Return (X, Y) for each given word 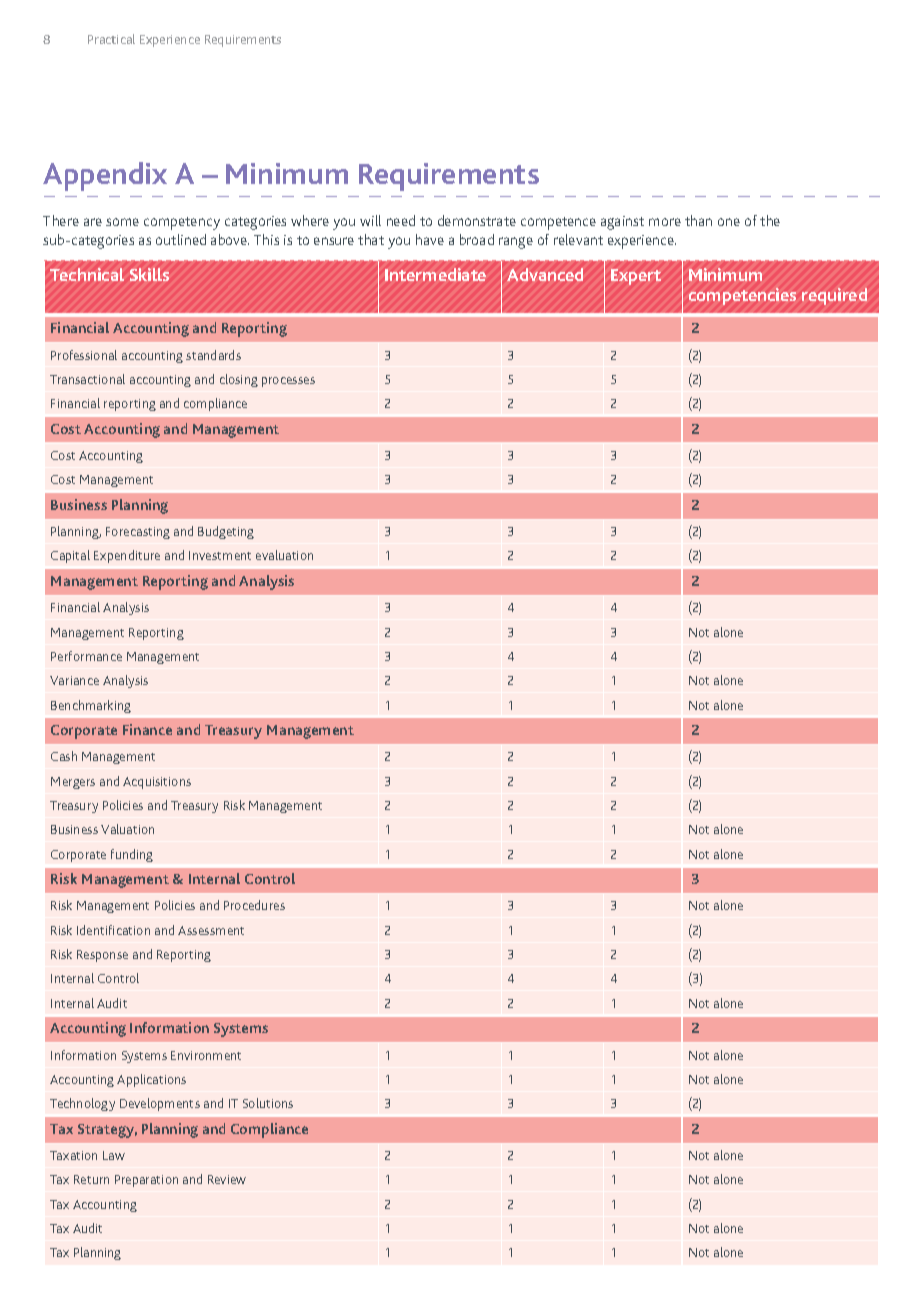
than (698, 220)
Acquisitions (157, 783)
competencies (742, 296)
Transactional (87, 379)
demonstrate (477, 220)
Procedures (254, 905)
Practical (111, 39)
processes (288, 382)
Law (114, 1155)
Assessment (211, 930)
